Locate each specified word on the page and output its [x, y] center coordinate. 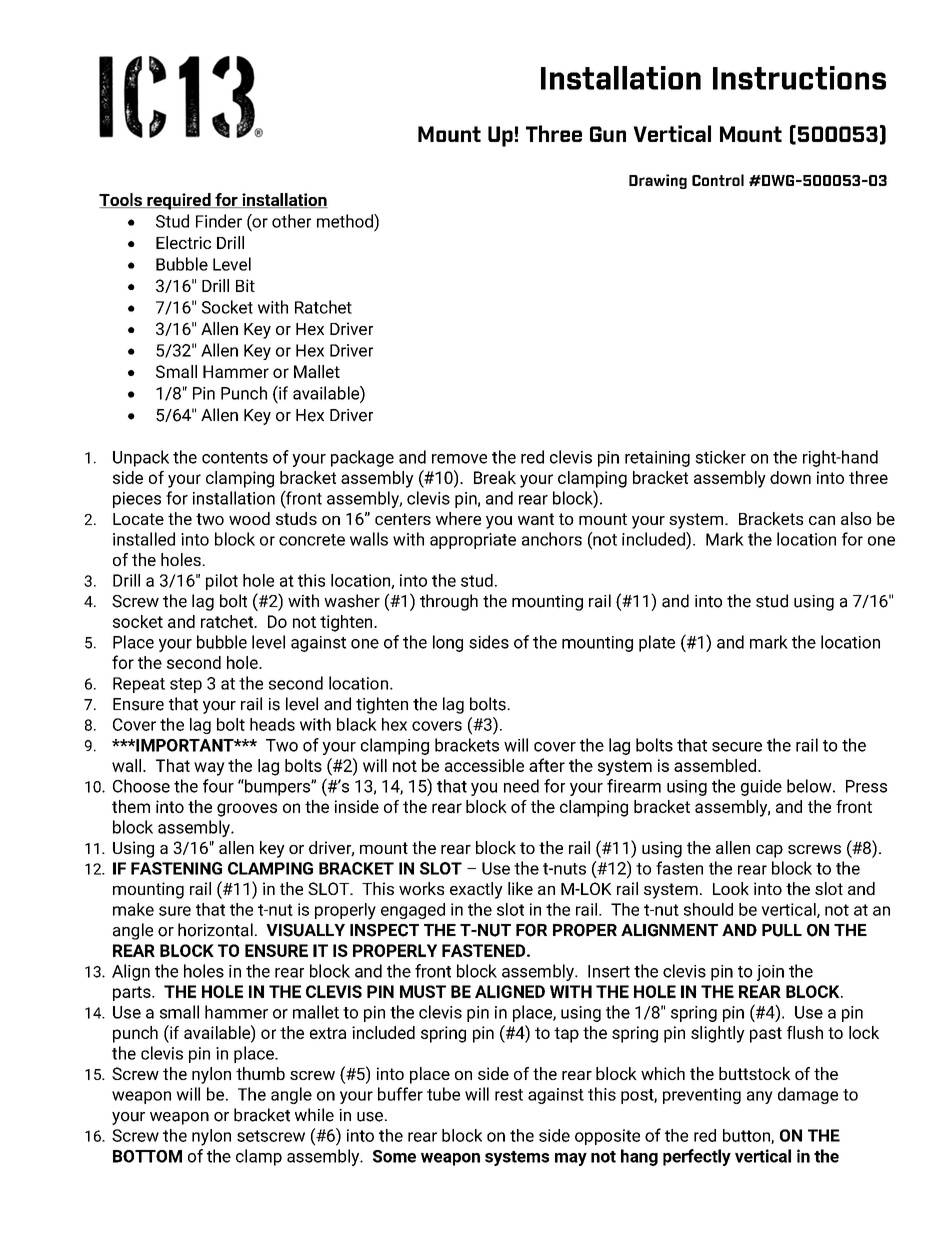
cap [769, 851]
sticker [720, 457]
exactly [476, 890]
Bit [245, 285]
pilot [222, 582]
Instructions [799, 78]
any [760, 1097]
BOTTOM [147, 1156]
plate [657, 643]
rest [509, 1095]
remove [459, 459]
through [449, 602]
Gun [608, 134]
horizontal [215, 930]
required [179, 201]
